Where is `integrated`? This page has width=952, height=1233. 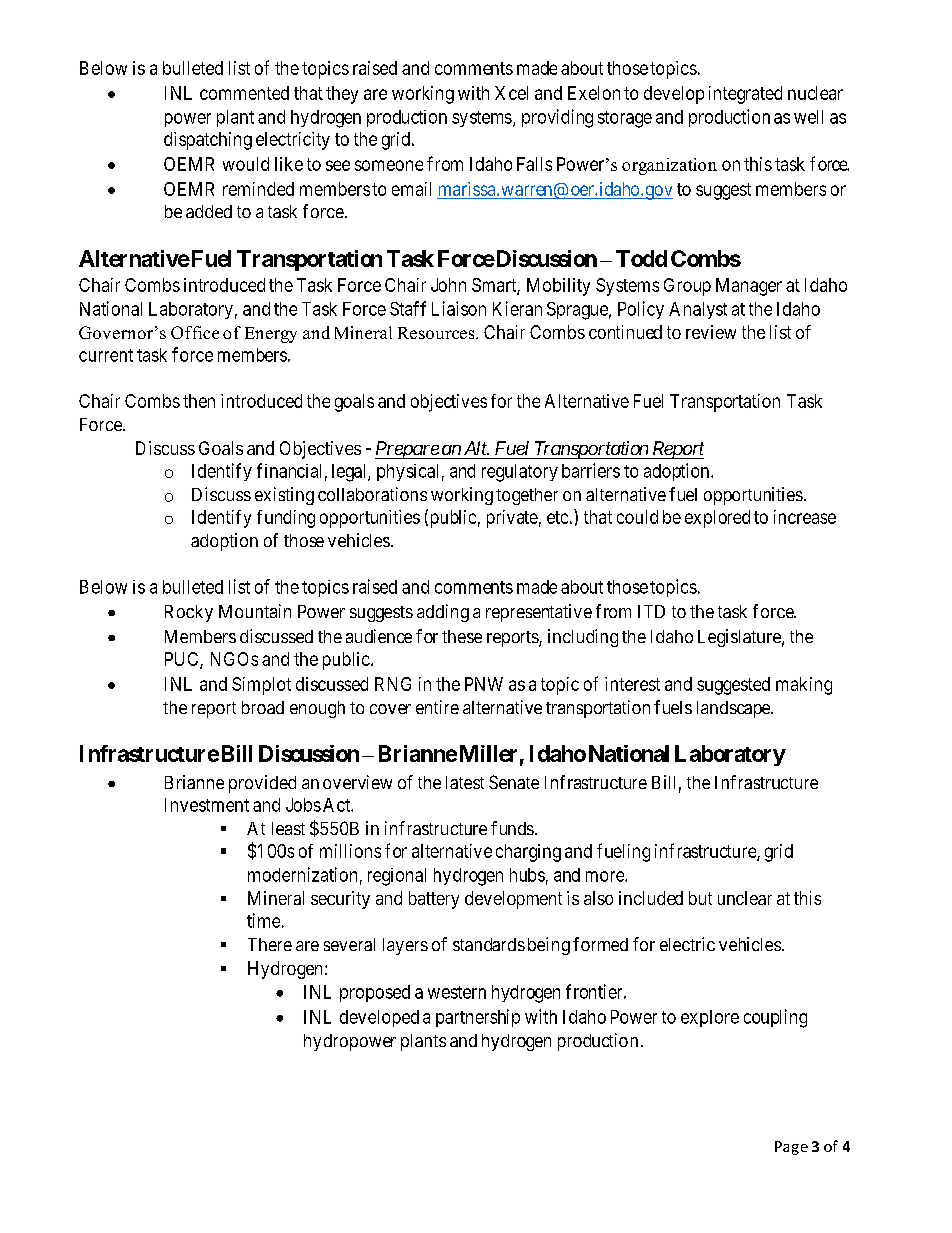
integrated is located at coordinates (745, 95).
